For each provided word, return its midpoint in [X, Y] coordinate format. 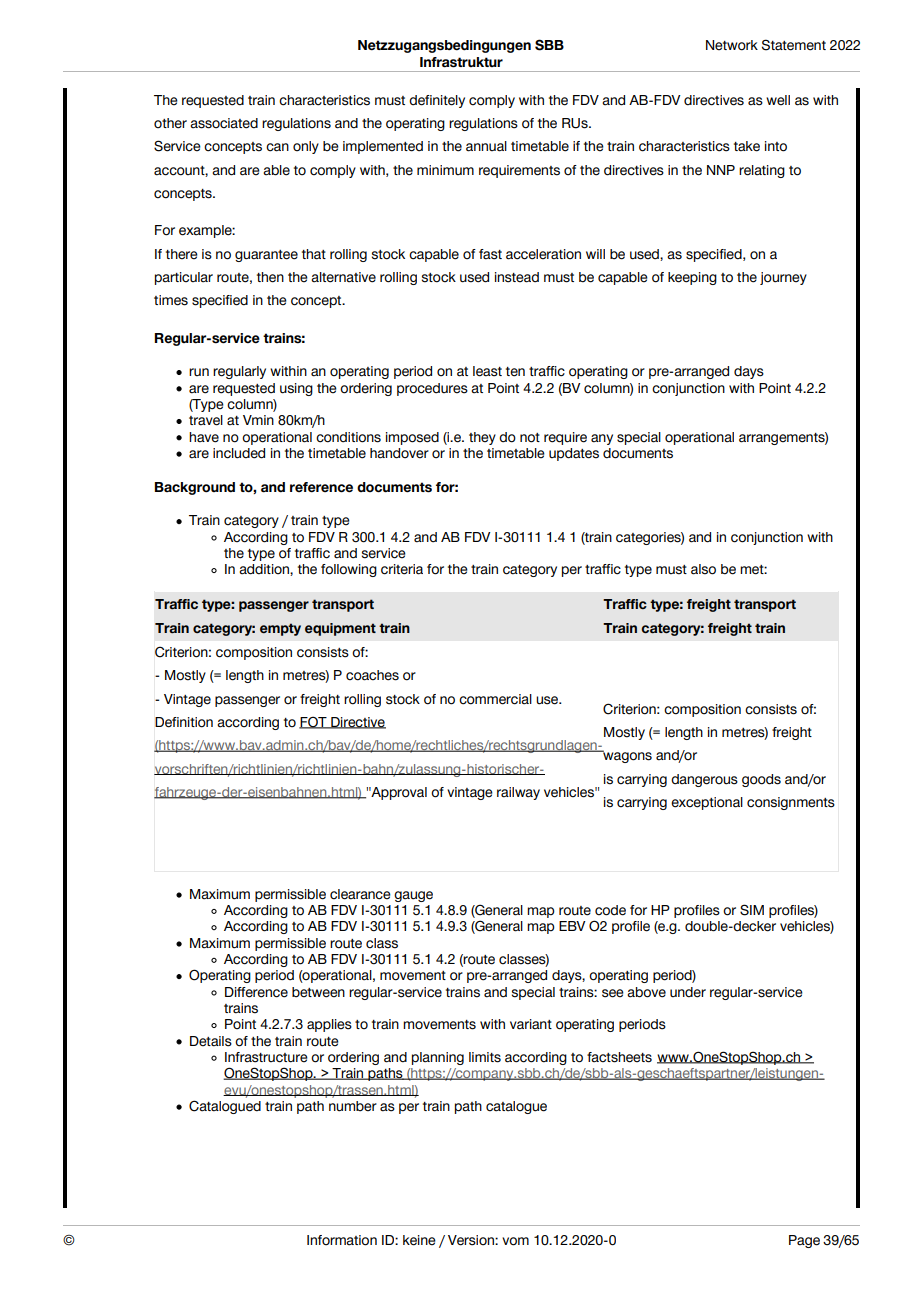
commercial [495, 699]
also [703, 569]
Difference [256, 992]
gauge [413, 896]
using [296, 389]
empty [280, 629]
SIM [752, 910]
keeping [692, 278]
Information [342, 1240]
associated [224, 123]
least [487, 371]
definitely [437, 101]
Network [732, 45]
